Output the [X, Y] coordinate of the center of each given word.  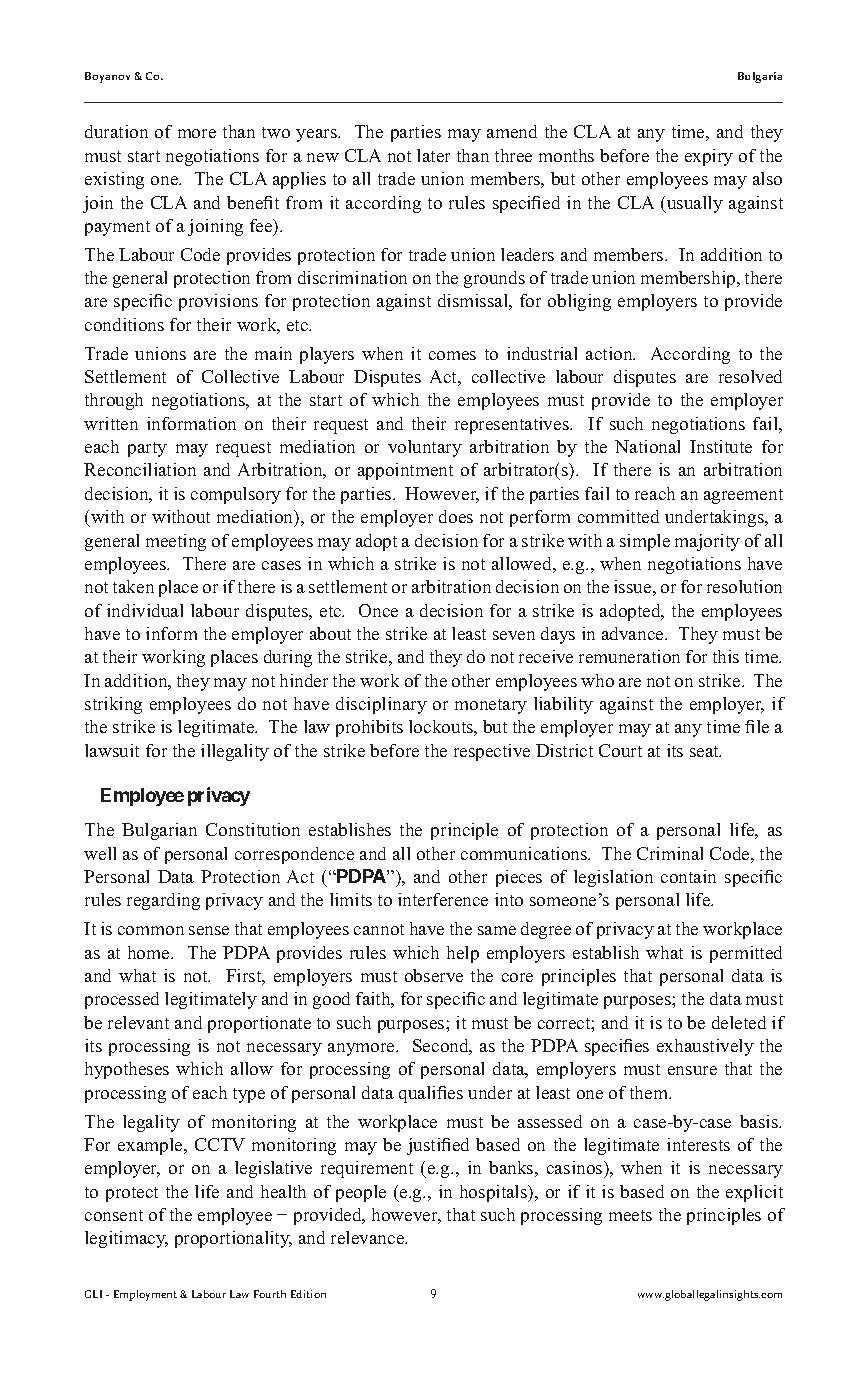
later [433, 155]
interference [443, 899]
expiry [709, 157]
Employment [145, 1295]
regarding [163, 901]
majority [707, 542]
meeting [176, 542]
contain [688, 876]
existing [114, 180]
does [456, 516]
